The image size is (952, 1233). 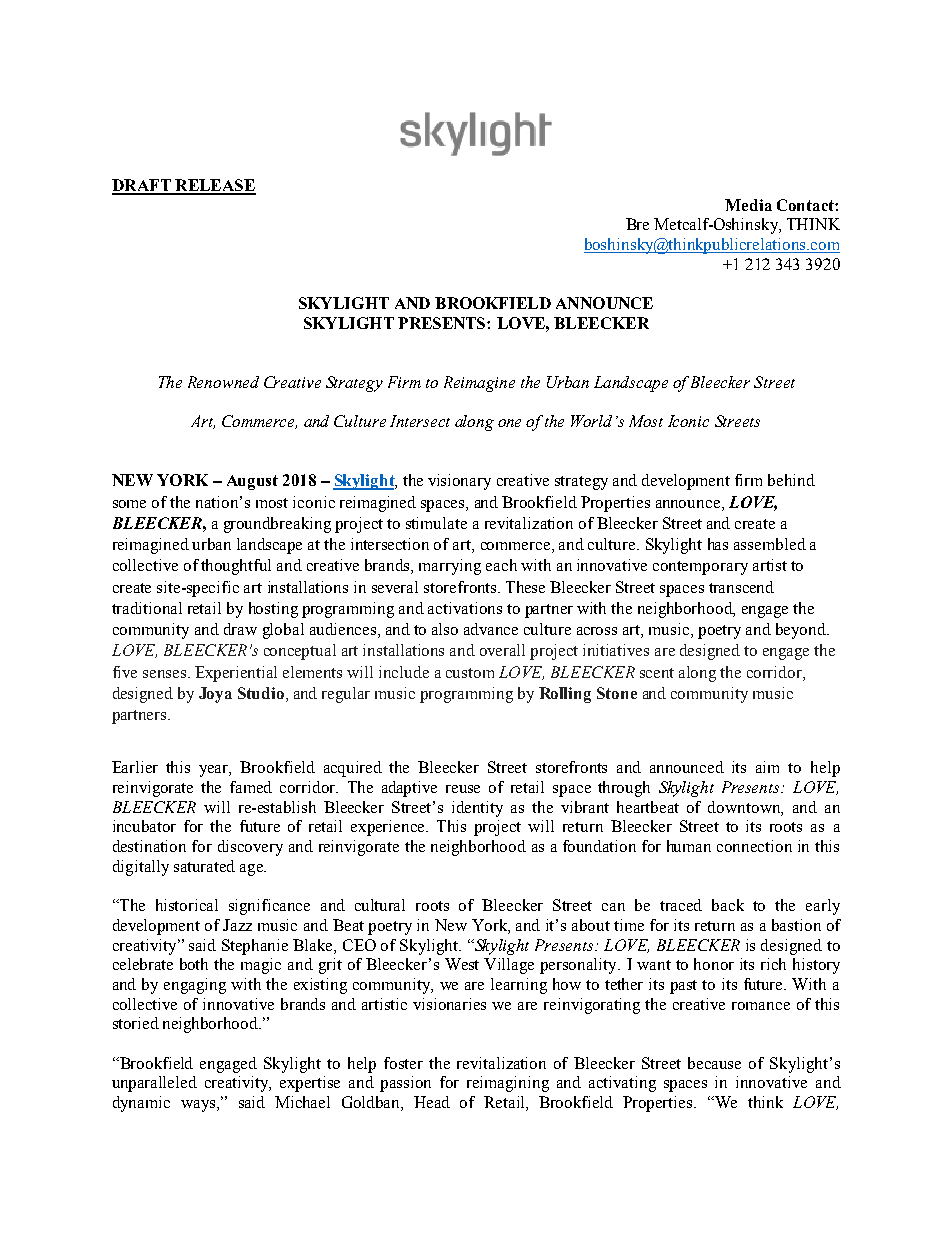 What do you see at coordinates (214, 186) in the document?
I see `RELEASE` at bounding box center [214, 186].
